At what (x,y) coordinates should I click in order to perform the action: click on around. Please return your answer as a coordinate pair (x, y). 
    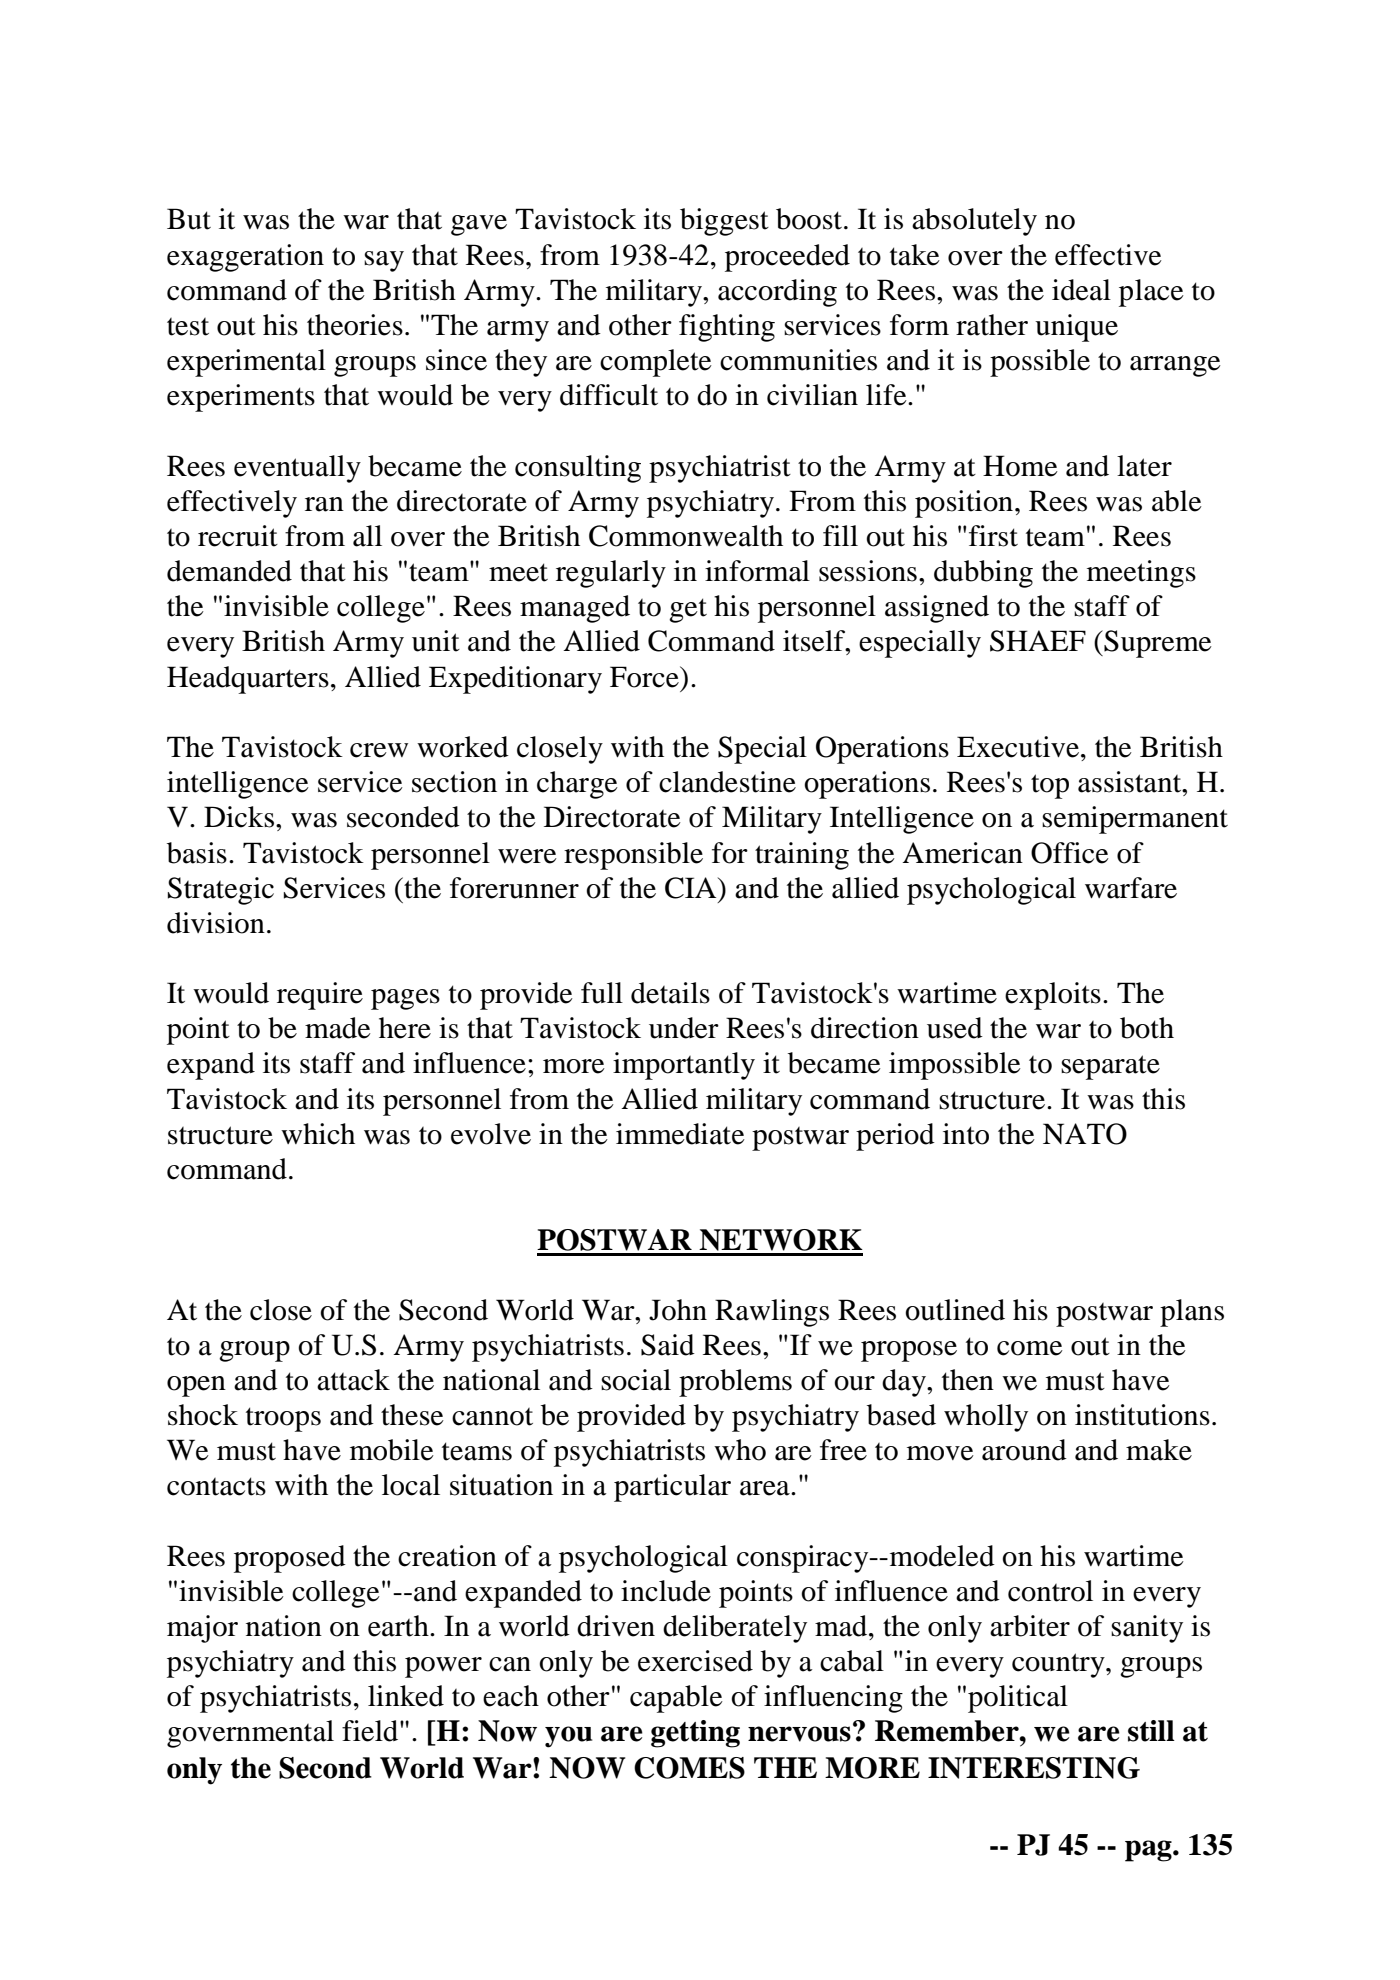
    Looking at the image, I should click on (1024, 1450).
